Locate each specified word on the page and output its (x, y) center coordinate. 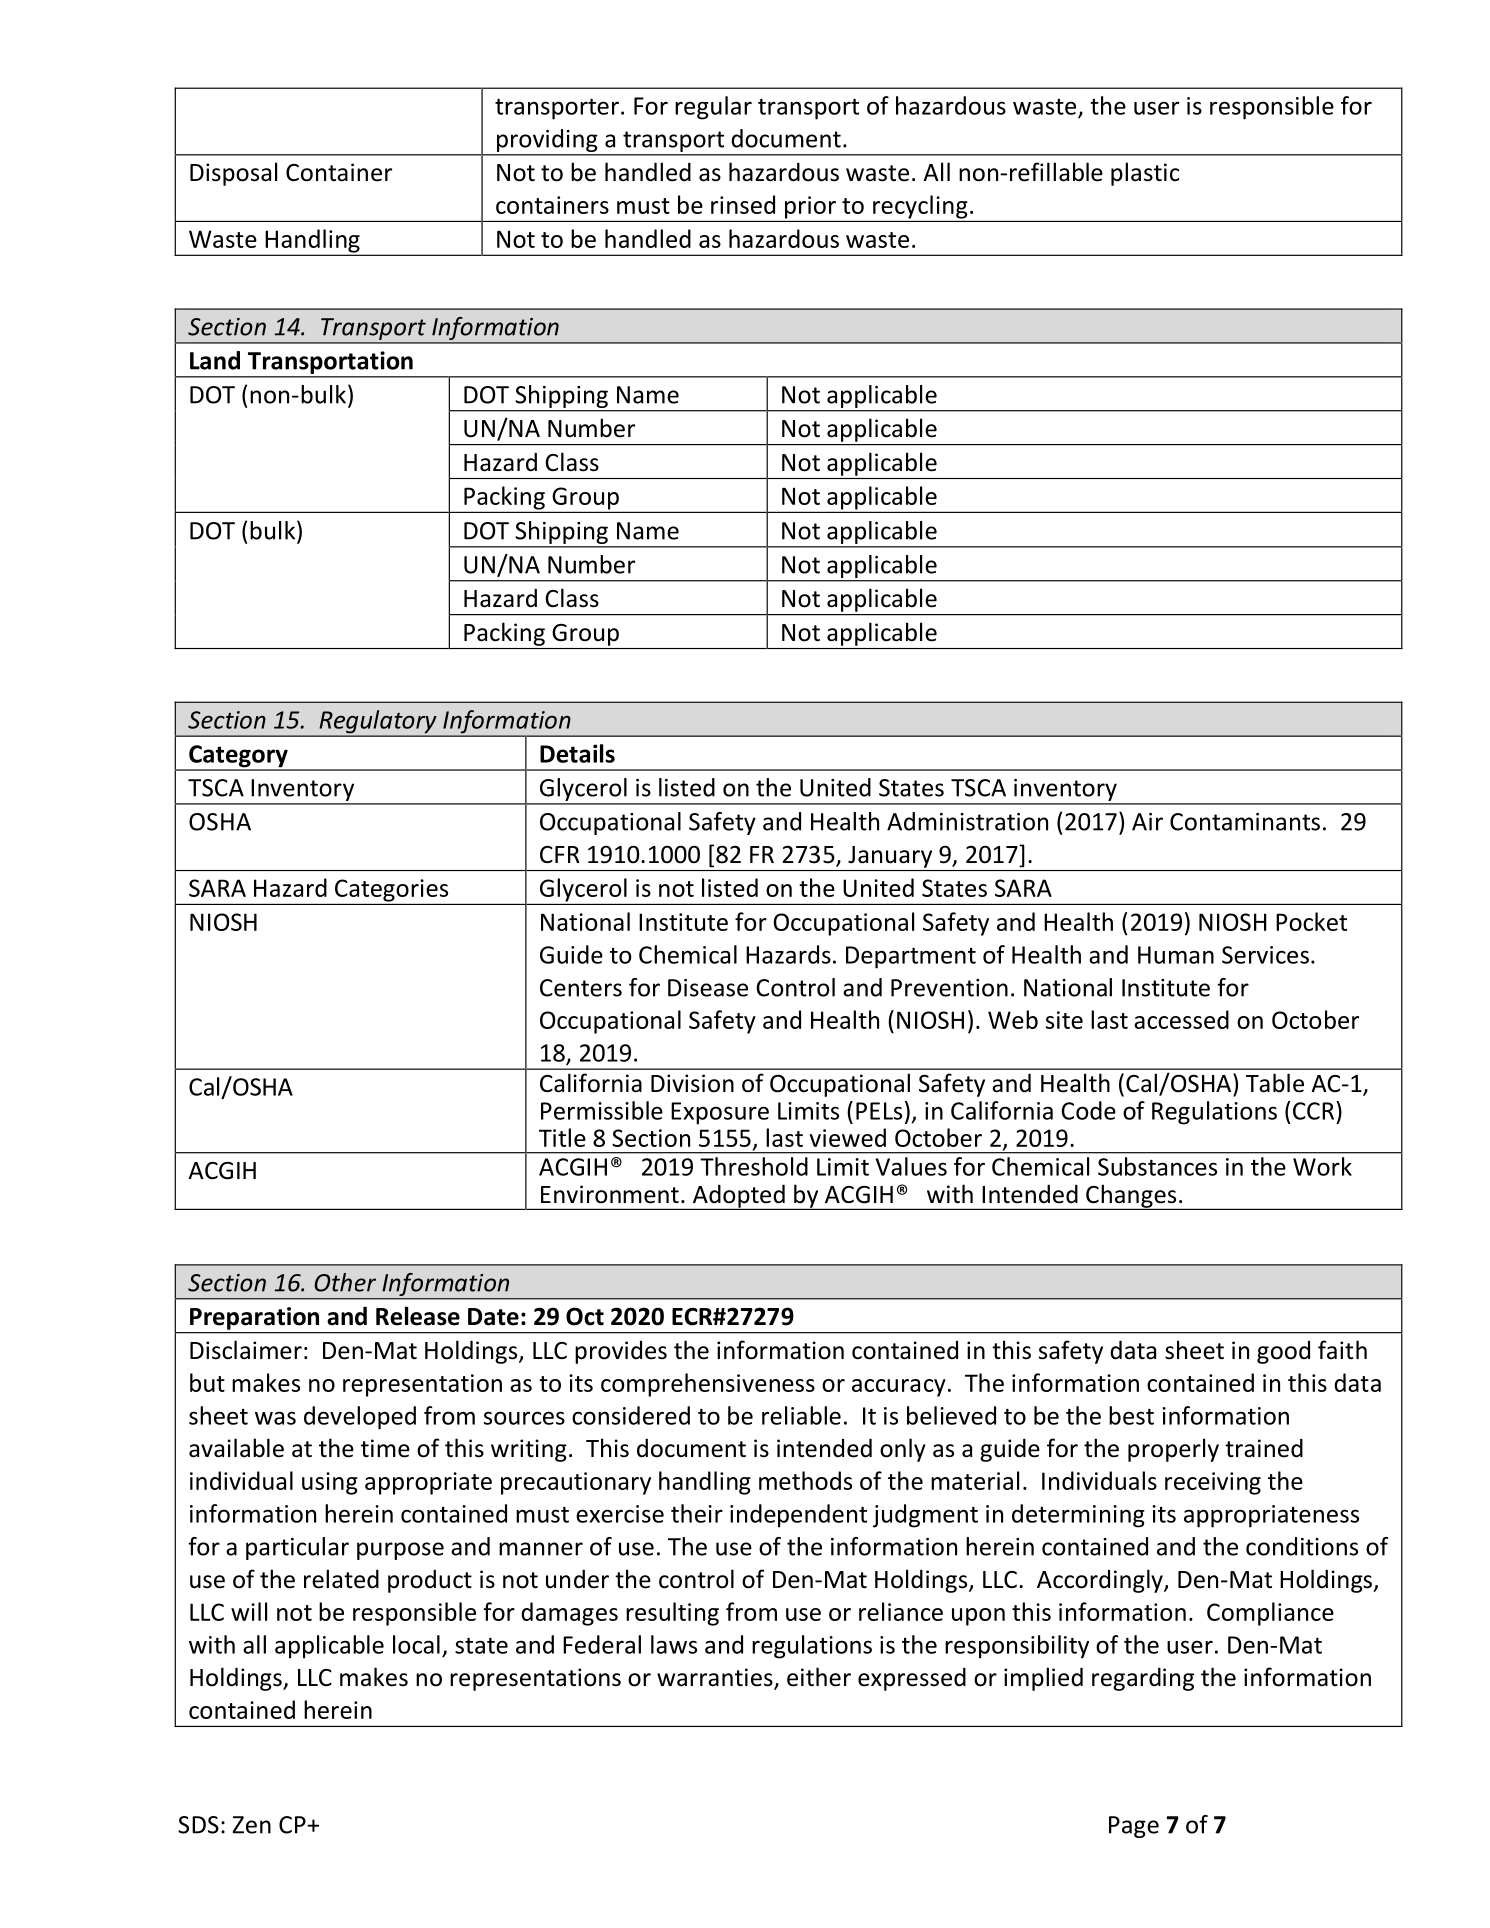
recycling (920, 207)
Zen (252, 1825)
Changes (1131, 1197)
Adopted (738, 1197)
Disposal (233, 174)
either (819, 1677)
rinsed (743, 204)
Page (1134, 1827)
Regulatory (378, 723)
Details (577, 753)
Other (345, 1282)
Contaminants (1245, 822)
